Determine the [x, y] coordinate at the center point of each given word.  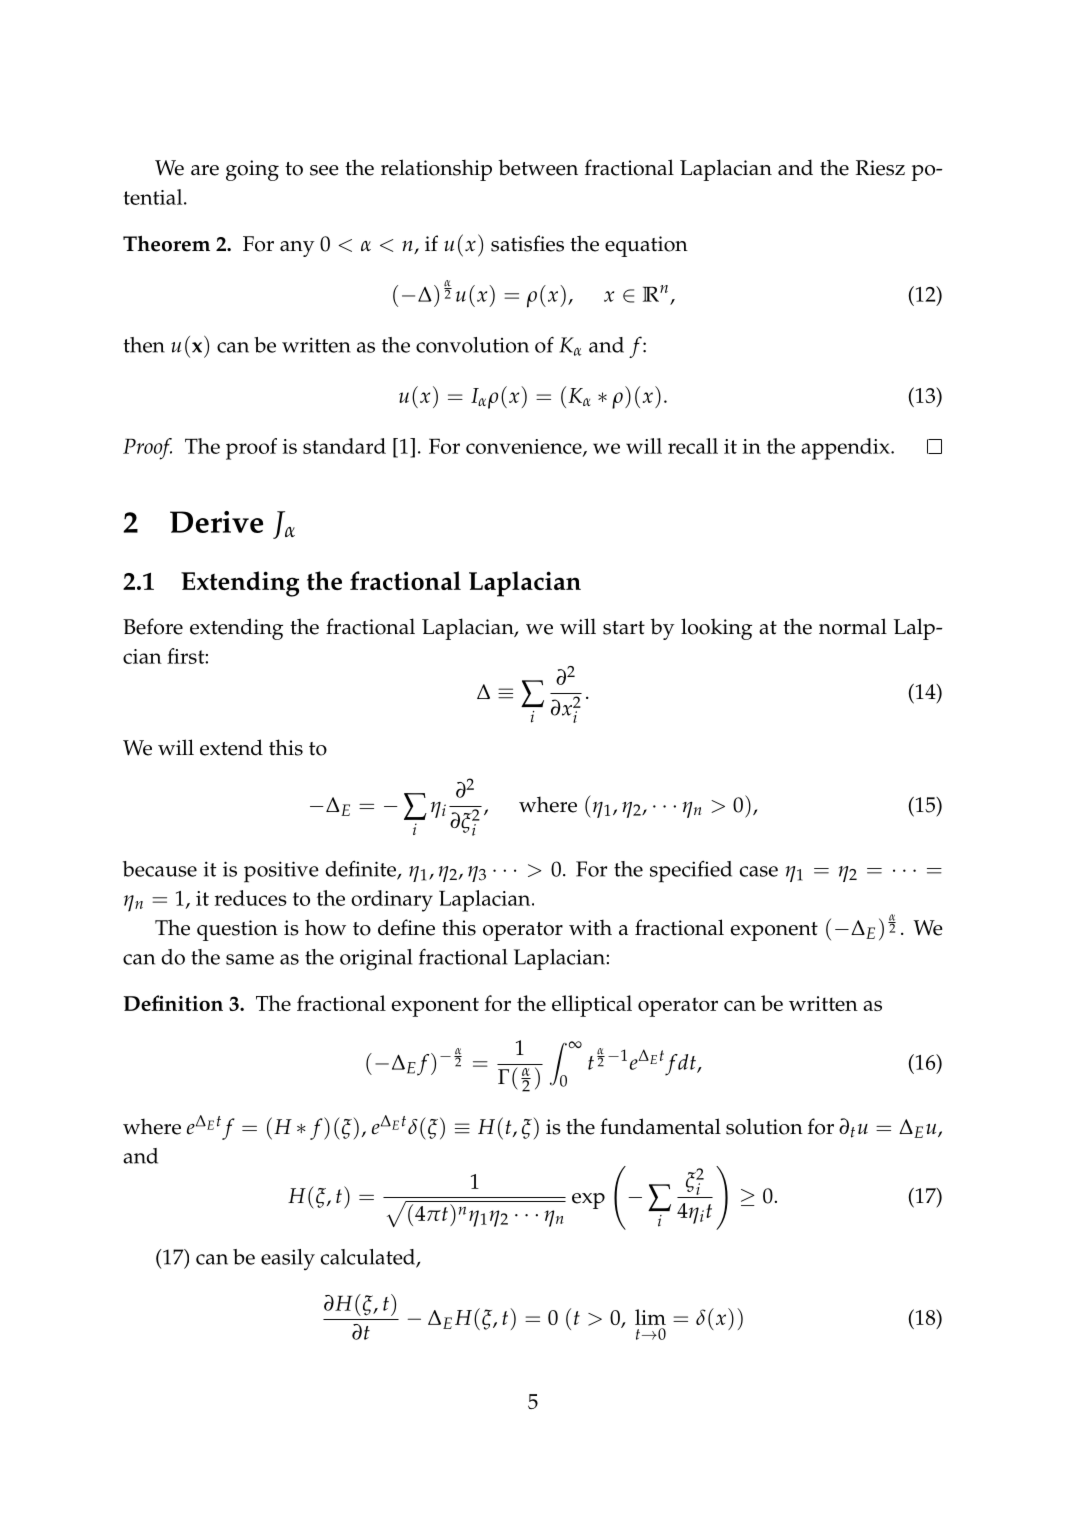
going [252, 170]
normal [853, 626]
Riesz [880, 168]
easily [288, 1259]
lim [650, 1317]
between [538, 167]
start [624, 628]
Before [153, 626]
